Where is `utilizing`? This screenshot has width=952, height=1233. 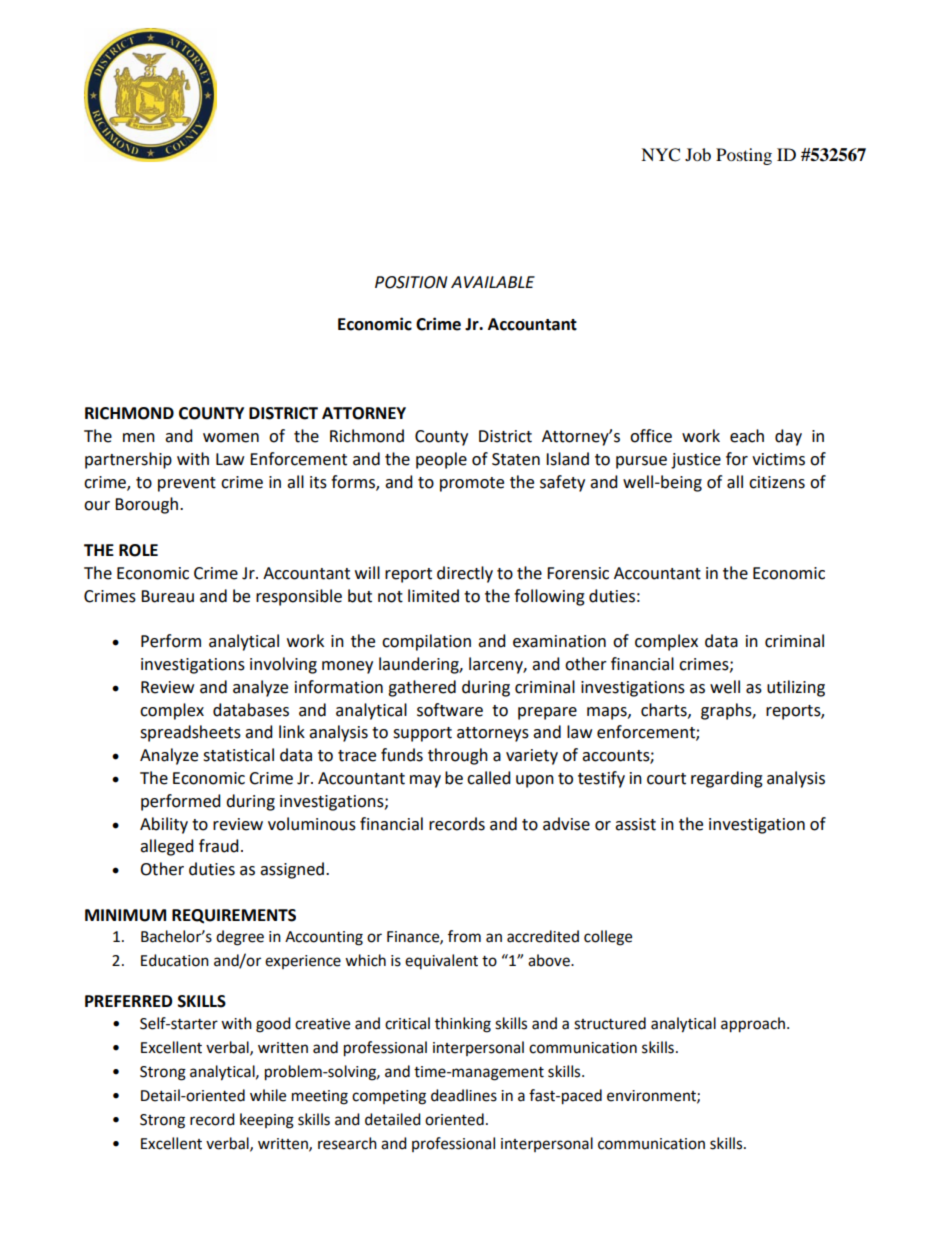
utilizing is located at coordinates (796, 688).
